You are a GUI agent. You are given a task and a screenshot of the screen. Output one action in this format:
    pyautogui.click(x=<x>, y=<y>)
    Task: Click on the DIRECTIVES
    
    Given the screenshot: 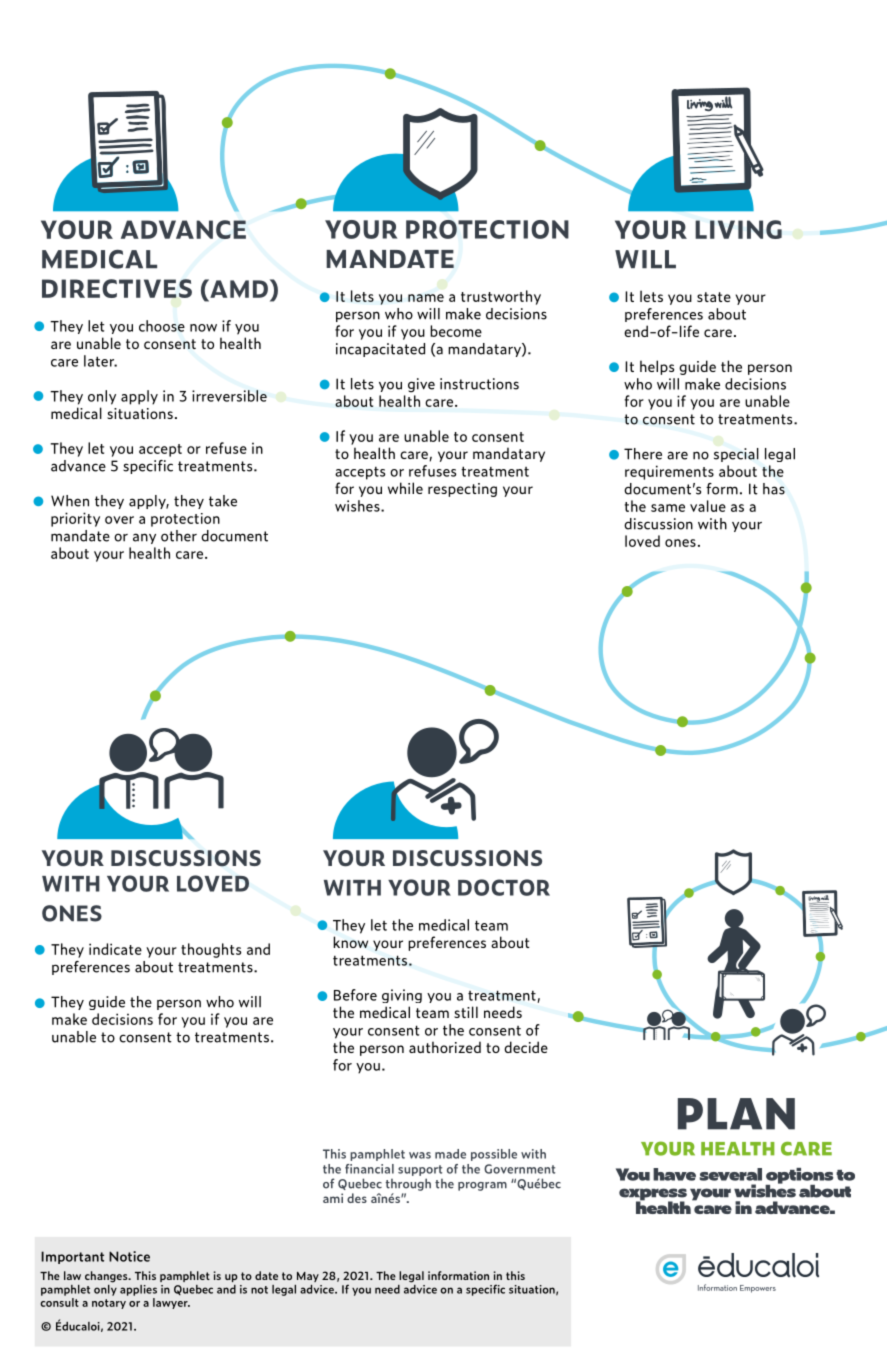 What is the action you would take?
    pyautogui.click(x=117, y=288)
